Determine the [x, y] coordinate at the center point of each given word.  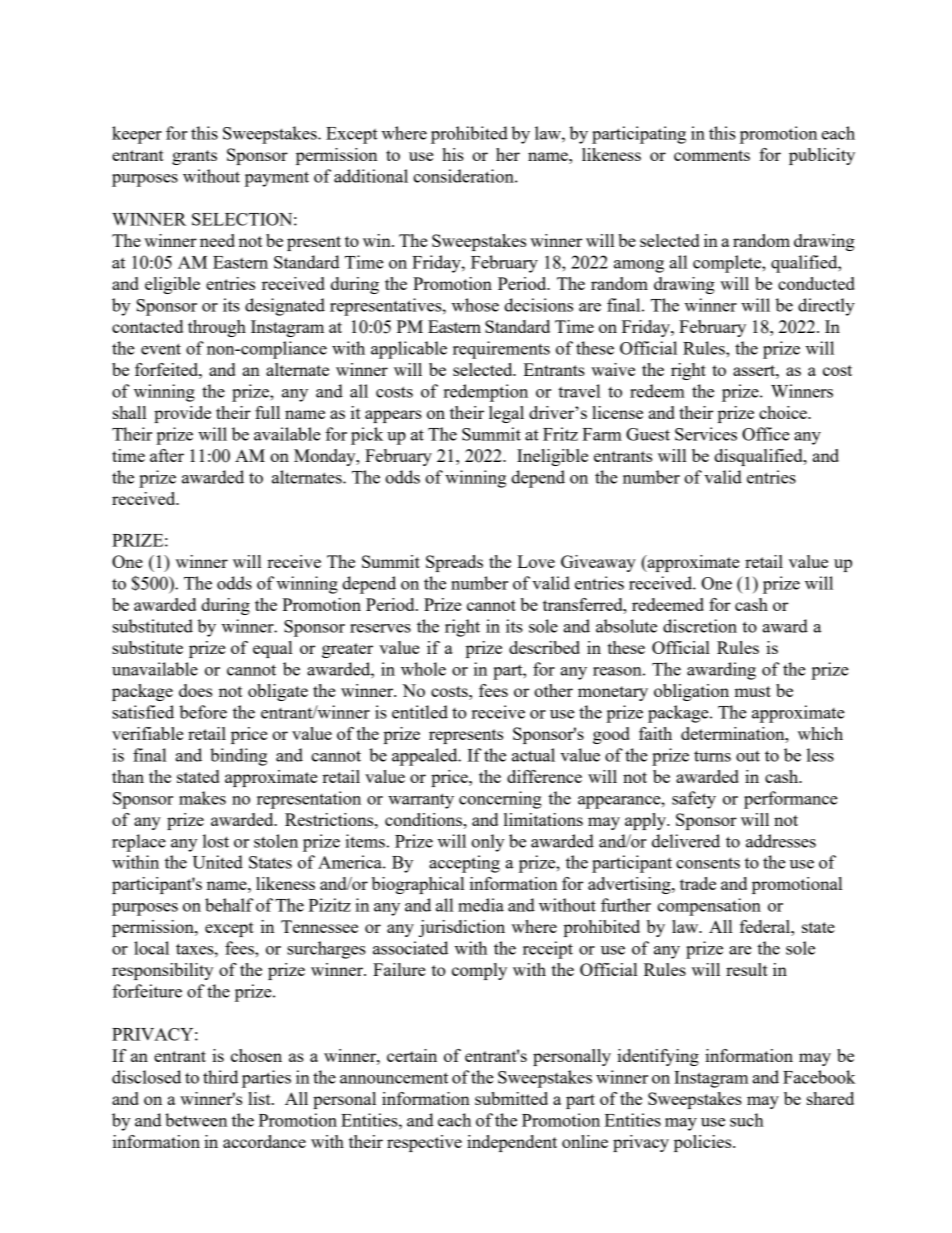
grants [194, 157]
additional [371, 176]
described [544, 647]
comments [712, 155]
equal [272, 649]
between [196, 1120]
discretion [700, 626]
